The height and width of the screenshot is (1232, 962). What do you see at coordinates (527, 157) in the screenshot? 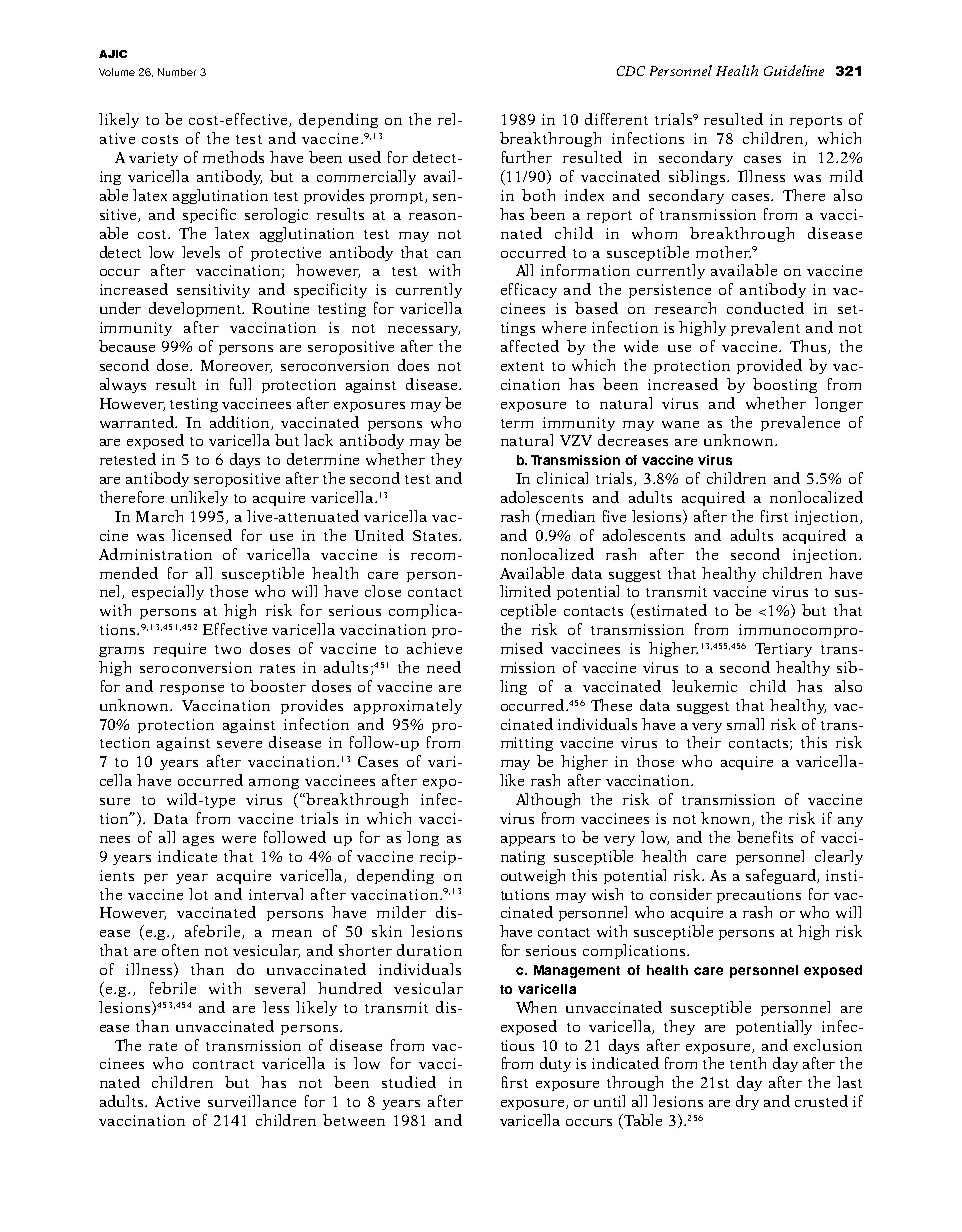
I see `further` at bounding box center [527, 157].
